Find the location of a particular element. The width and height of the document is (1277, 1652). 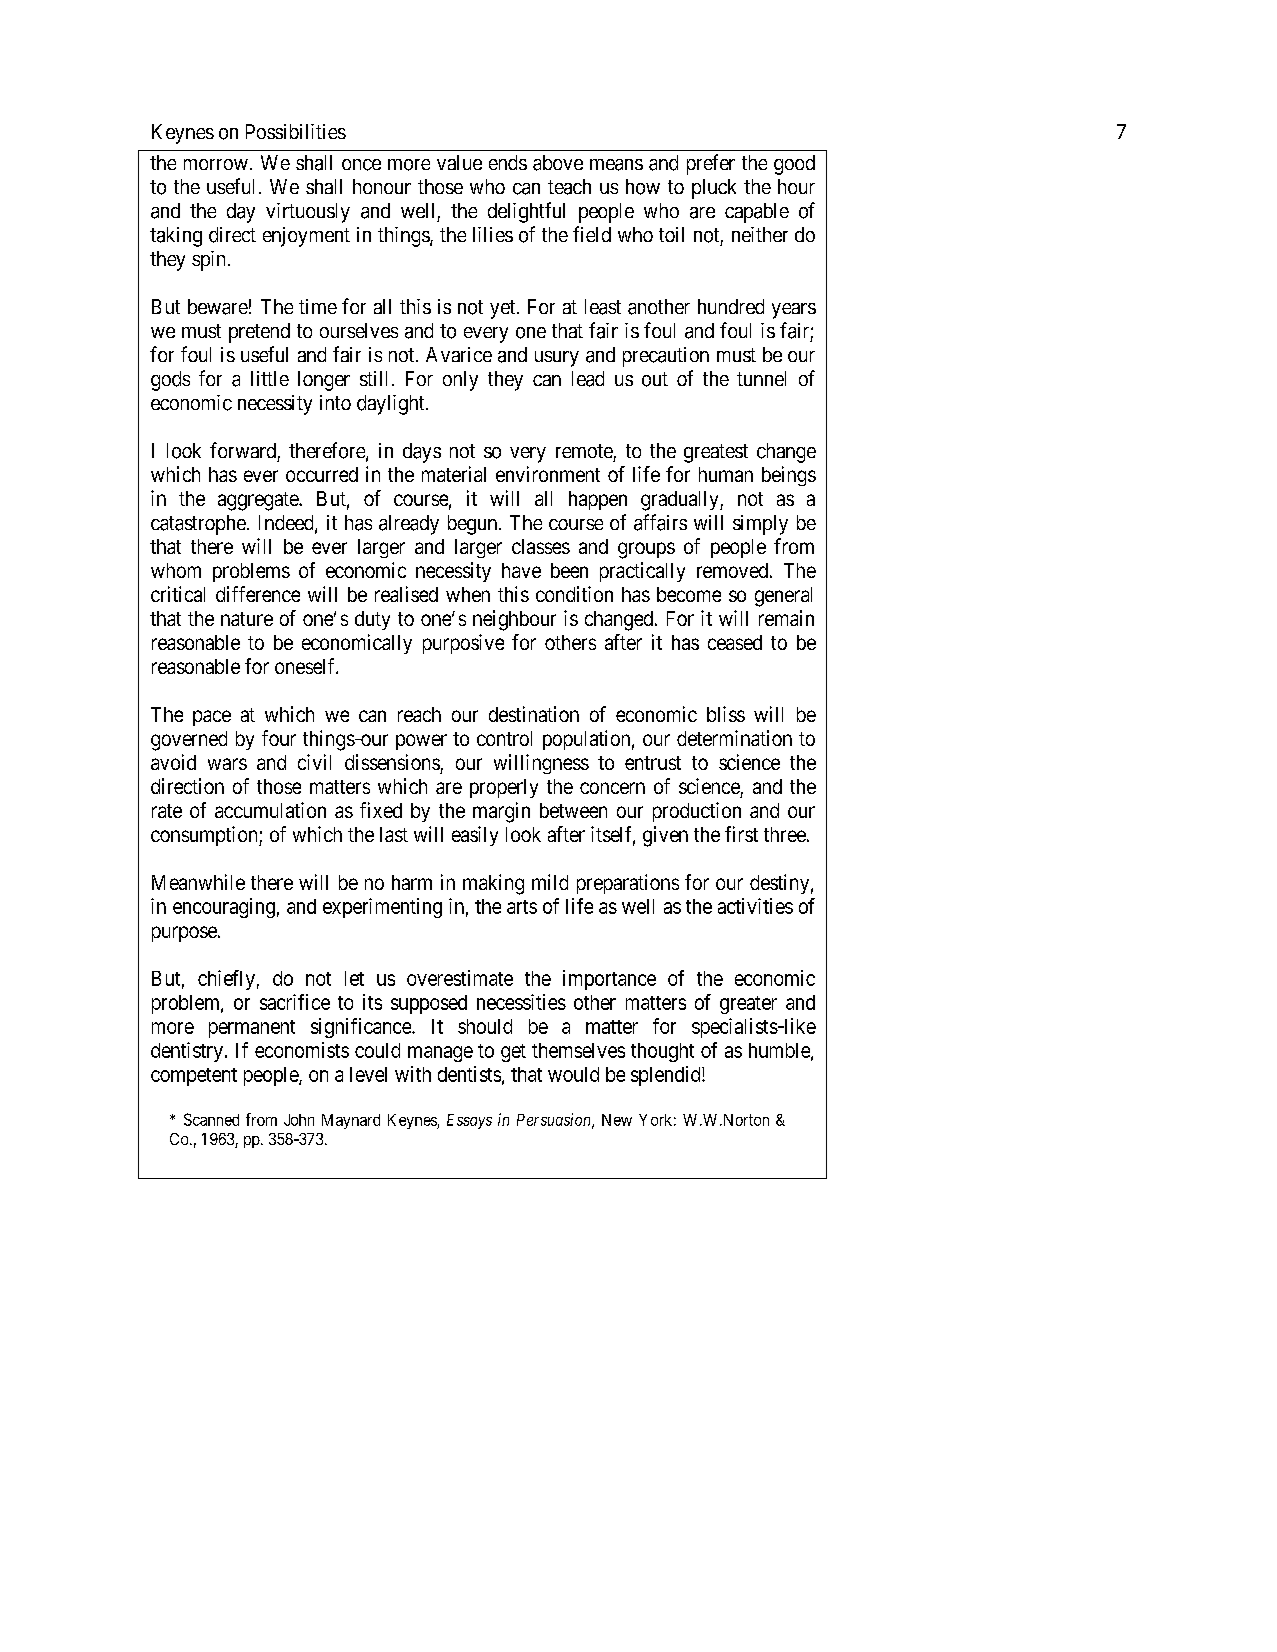

aggregate is located at coordinates (259, 501).
